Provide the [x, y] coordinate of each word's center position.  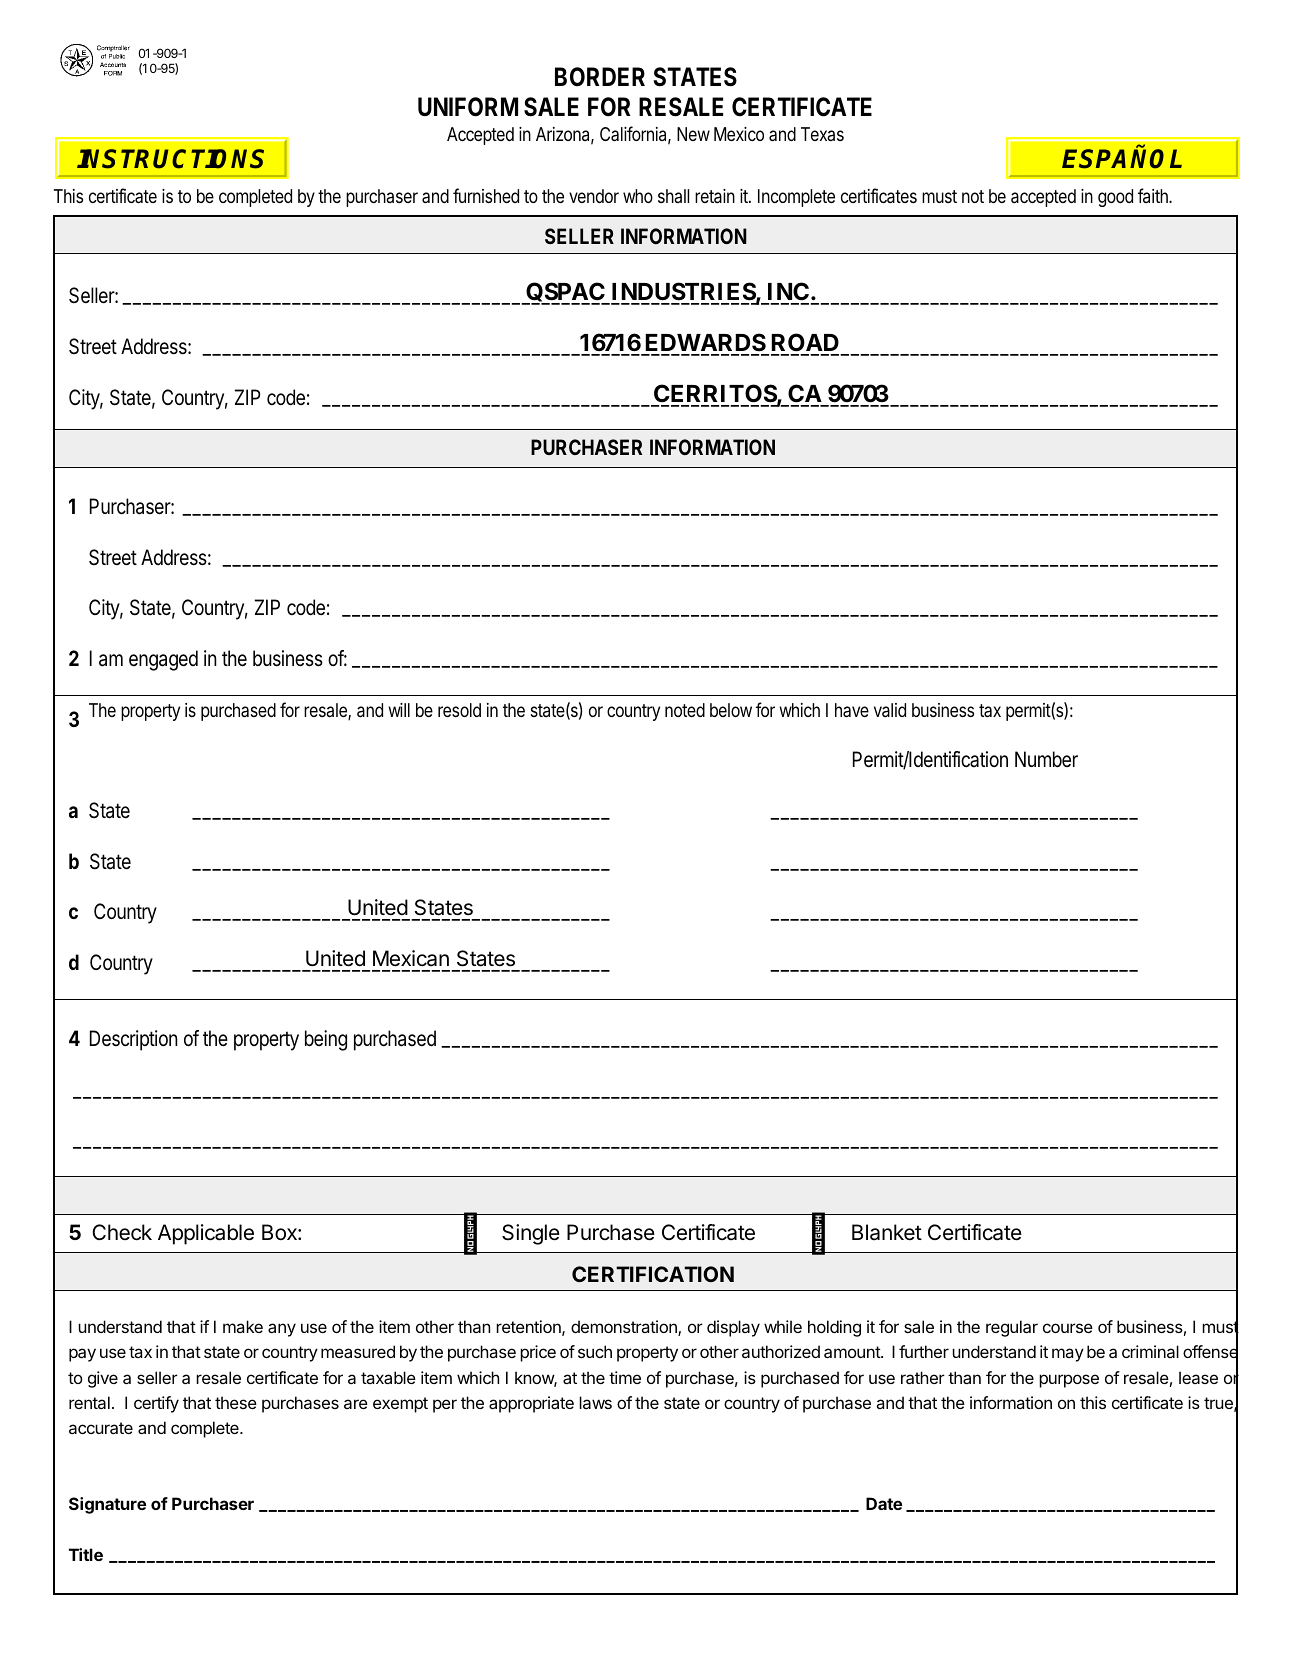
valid [890, 710]
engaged [163, 660]
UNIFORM [468, 107]
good [1115, 198]
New [693, 134]
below [731, 710]
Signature [107, 1505]
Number [1046, 759]
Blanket [887, 1232]
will [399, 710]
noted [685, 710]
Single [531, 1234]
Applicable [206, 1234]
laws [595, 1402]
